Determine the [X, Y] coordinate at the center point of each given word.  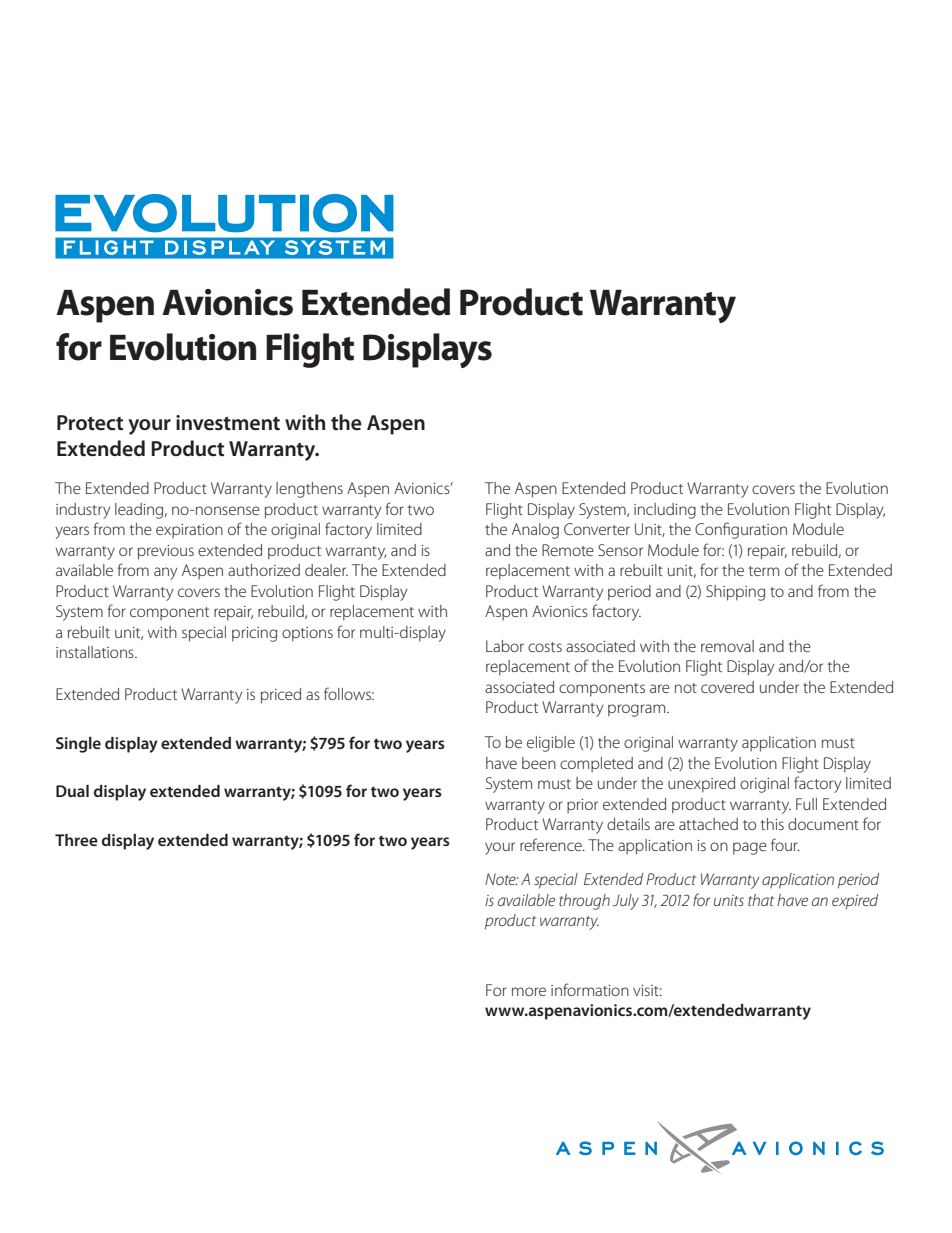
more [529, 991]
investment [228, 423]
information [590, 989]
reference [552, 844]
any [165, 573]
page [750, 848]
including [665, 511]
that [761, 900]
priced [281, 696]
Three [76, 840]
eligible [551, 744]
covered [727, 687]
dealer [326, 570]
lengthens [309, 490]
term [764, 571]
